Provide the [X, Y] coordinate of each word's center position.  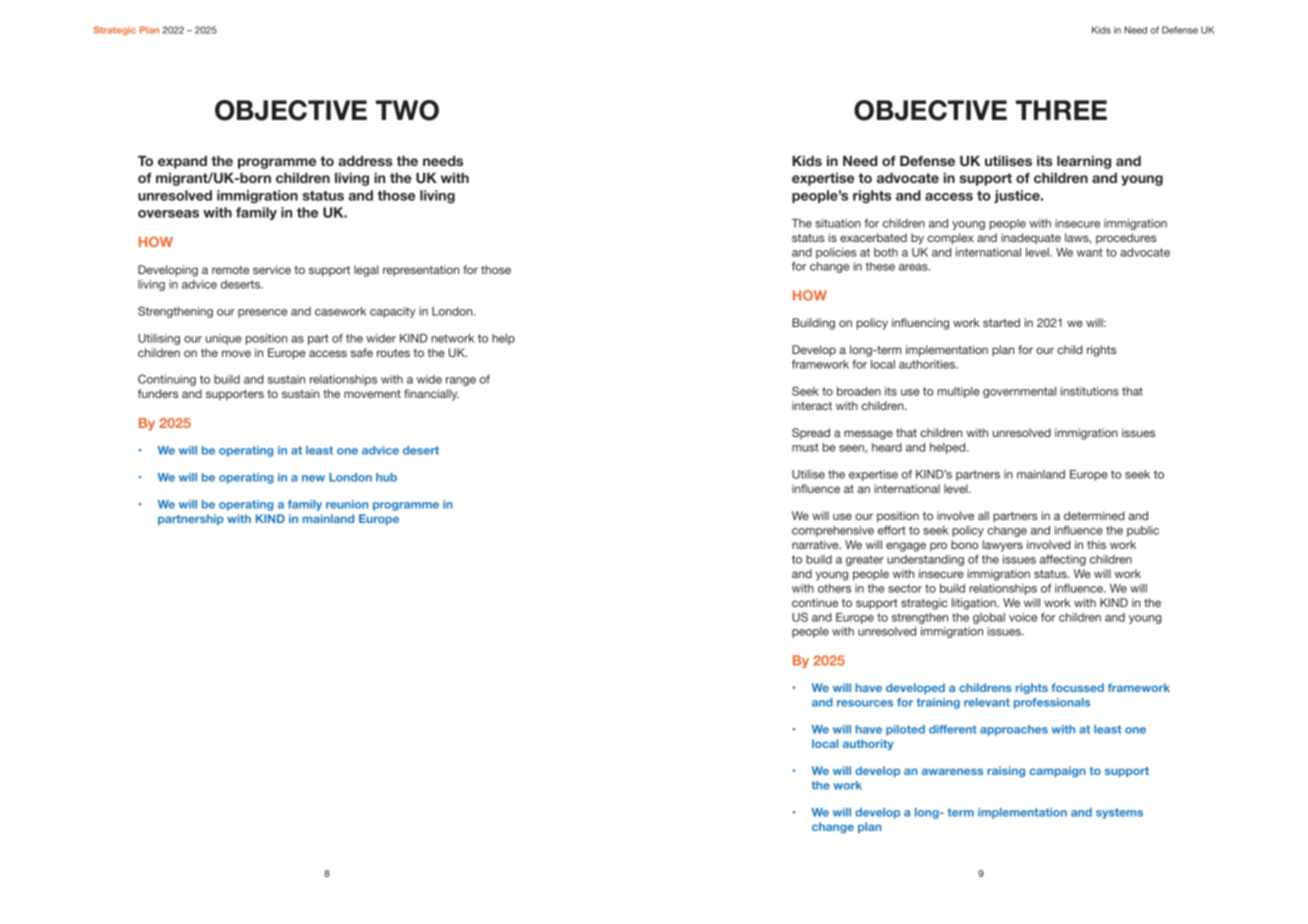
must [805, 447]
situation [838, 223]
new [313, 478]
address [365, 161]
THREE [1061, 110]
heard [887, 447]
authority [868, 744]
